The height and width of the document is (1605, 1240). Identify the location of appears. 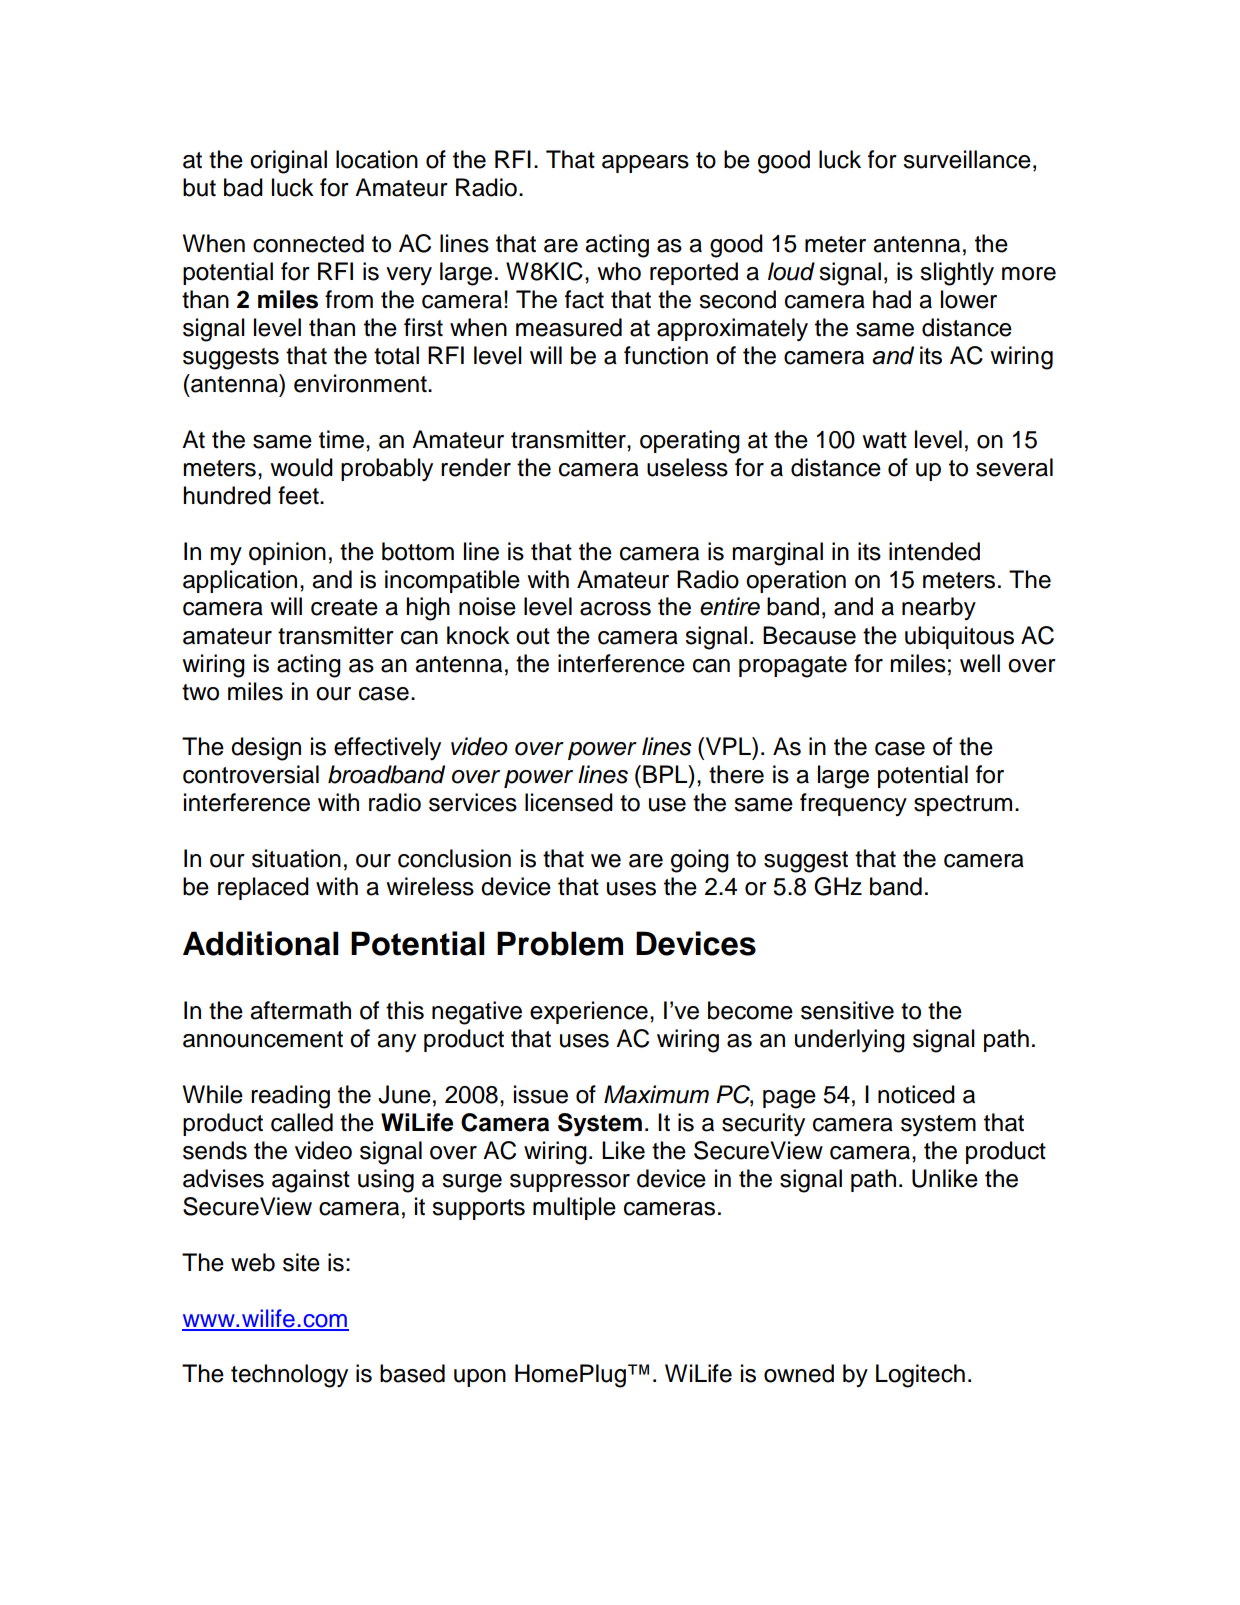
(645, 164).
